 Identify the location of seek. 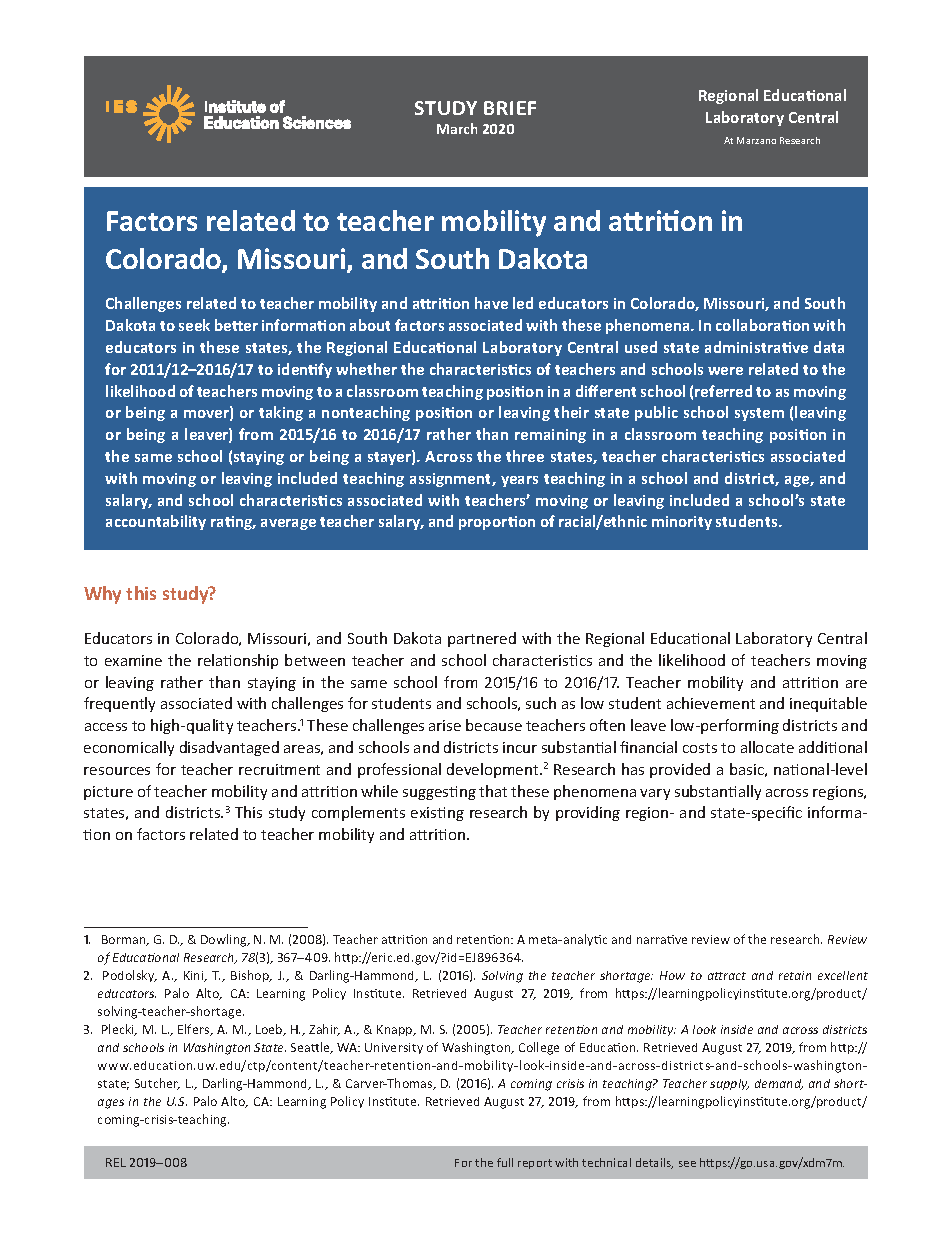
(194, 325).
